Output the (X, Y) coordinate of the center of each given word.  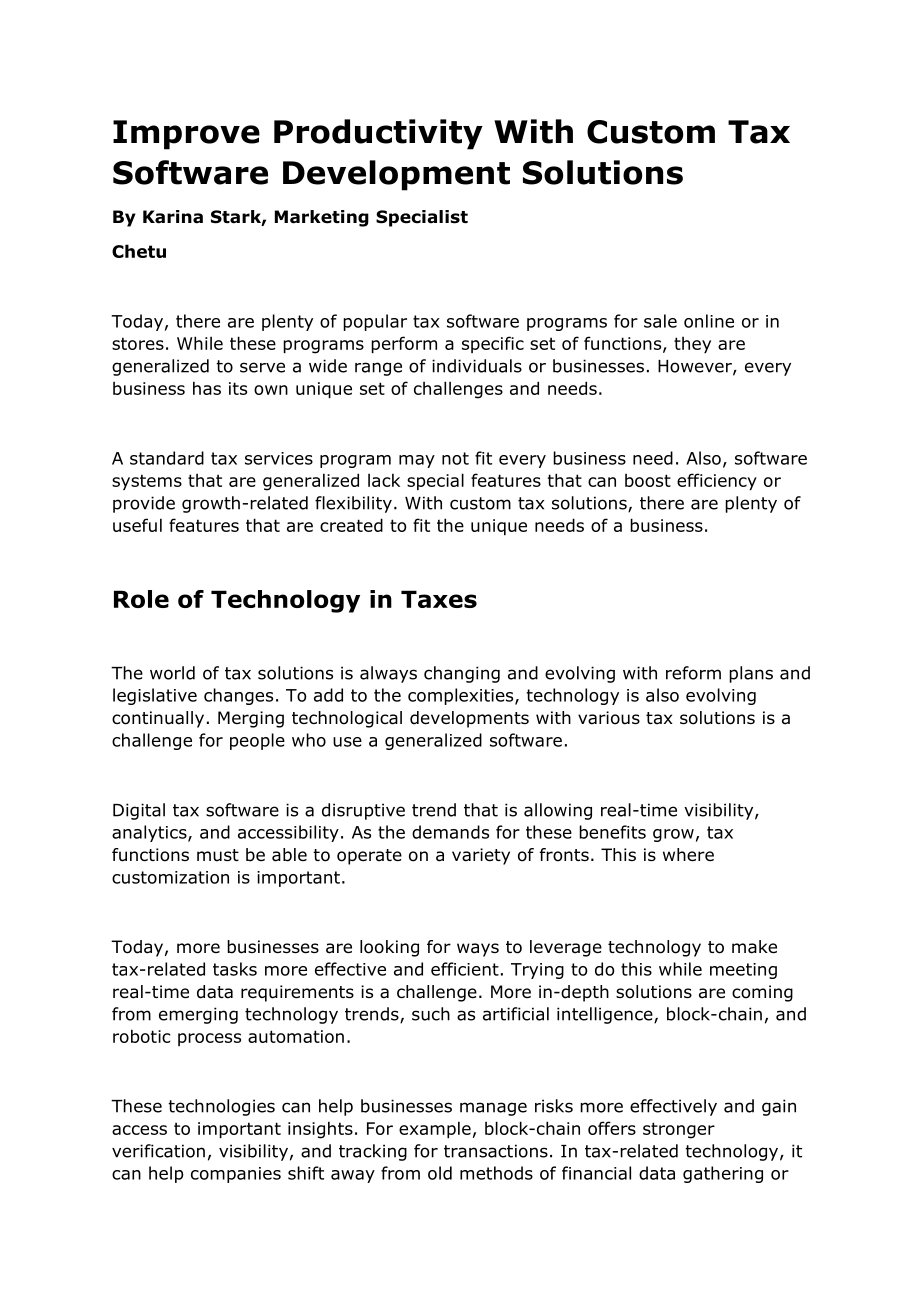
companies (236, 1175)
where (688, 855)
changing (462, 674)
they (692, 345)
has (207, 388)
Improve (186, 135)
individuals (477, 366)
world (172, 673)
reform (693, 673)
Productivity (378, 134)
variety (481, 856)
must (218, 855)
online (709, 321)
